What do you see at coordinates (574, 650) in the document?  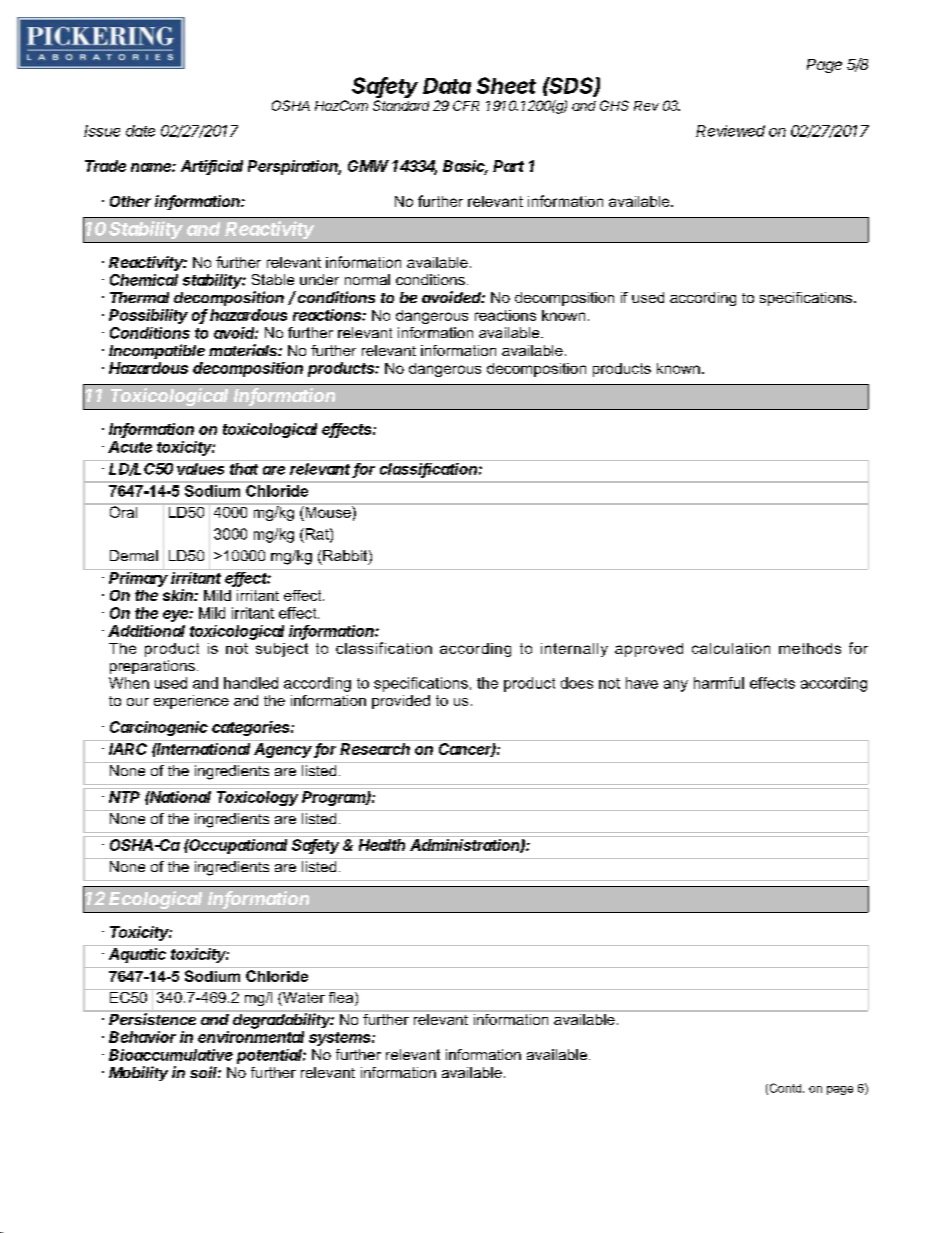 I see `internally` at bounding box center [574, 650].
